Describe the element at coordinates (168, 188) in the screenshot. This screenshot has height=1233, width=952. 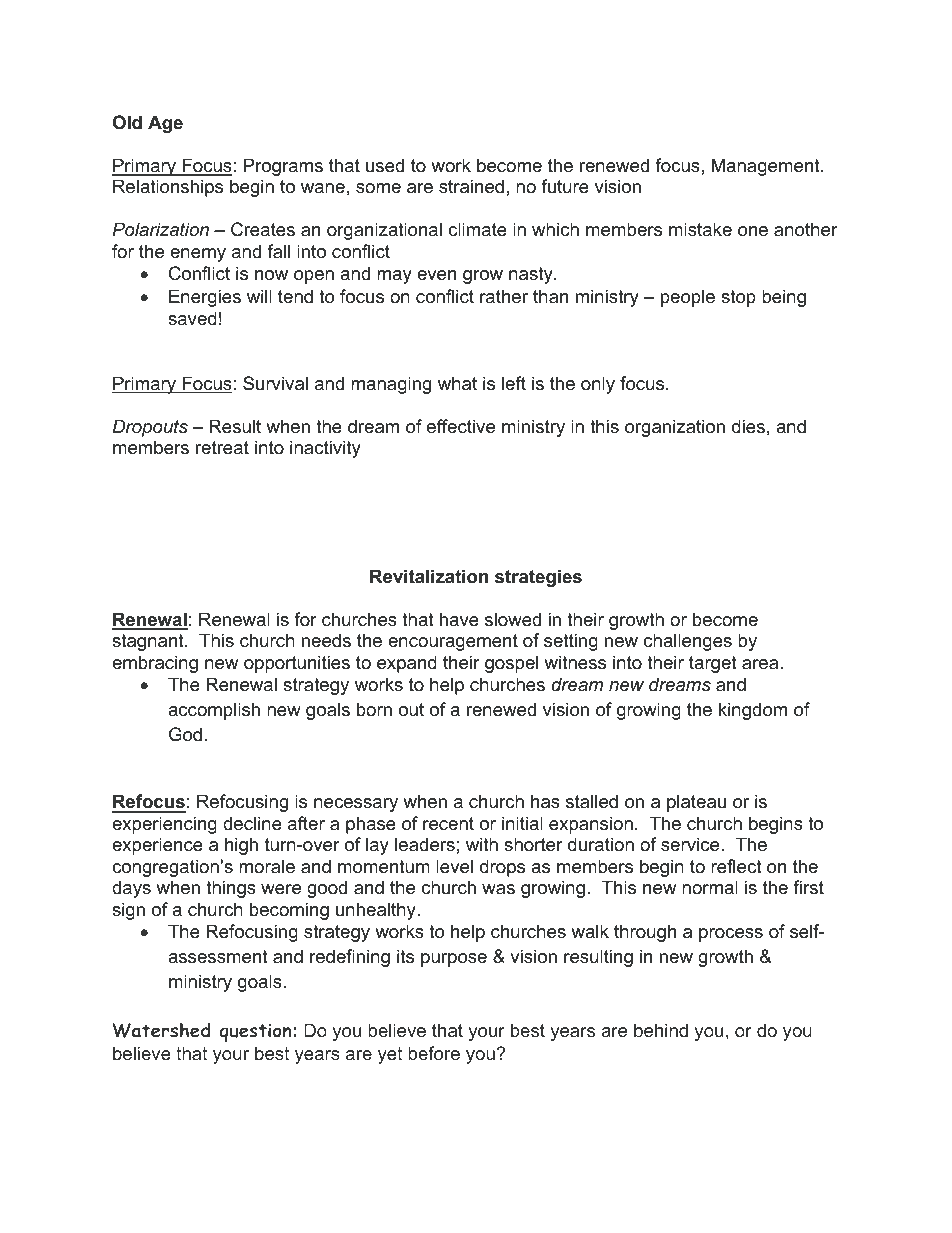
I see `Relationships` at that location.
